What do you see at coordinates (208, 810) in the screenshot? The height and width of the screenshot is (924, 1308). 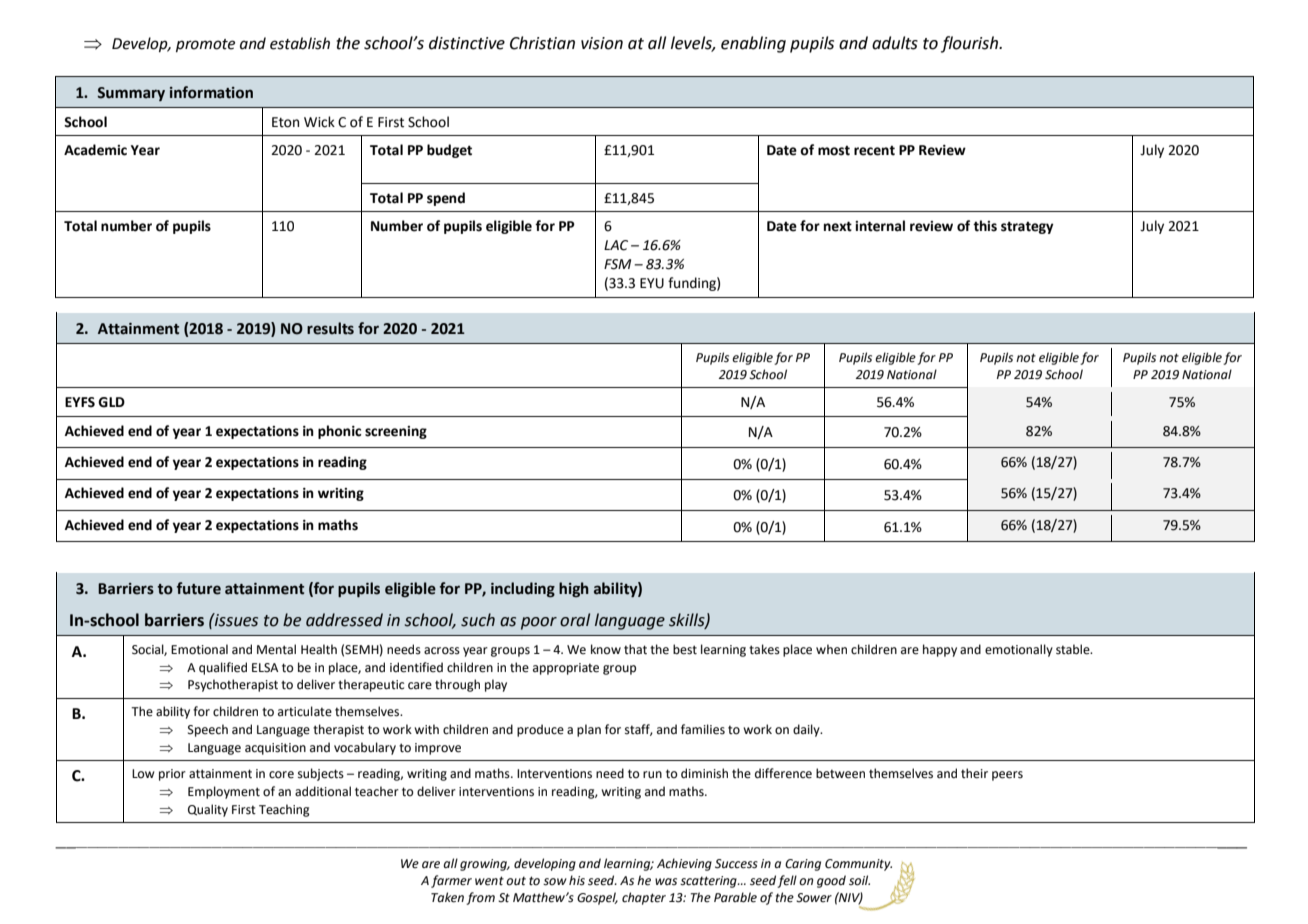 I see `Quality` at bounding box center [208, 810].
